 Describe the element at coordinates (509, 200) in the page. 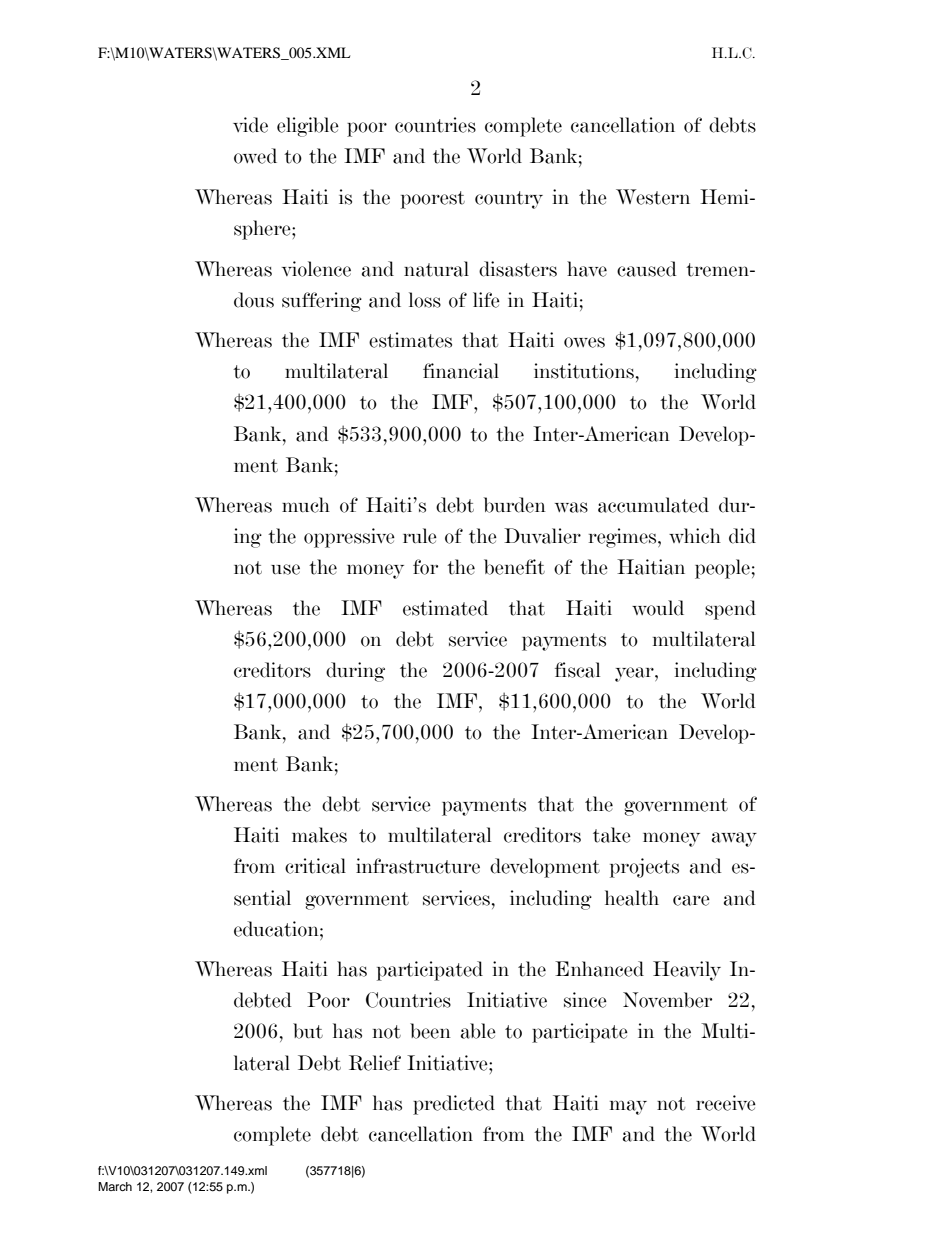

I see `country` at that location.
